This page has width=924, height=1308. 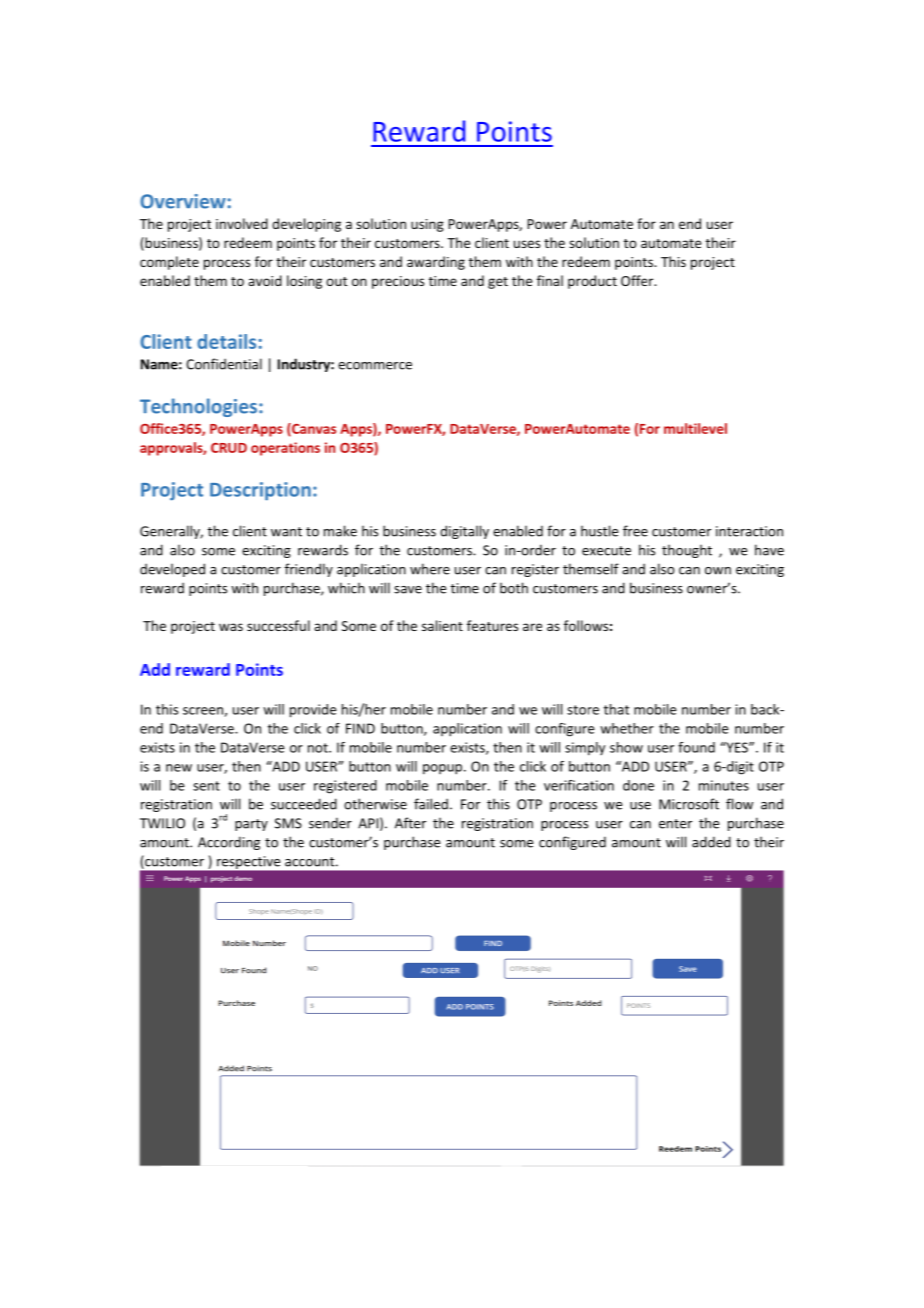 I want to click on Offer, so click(x=638, y=280).
